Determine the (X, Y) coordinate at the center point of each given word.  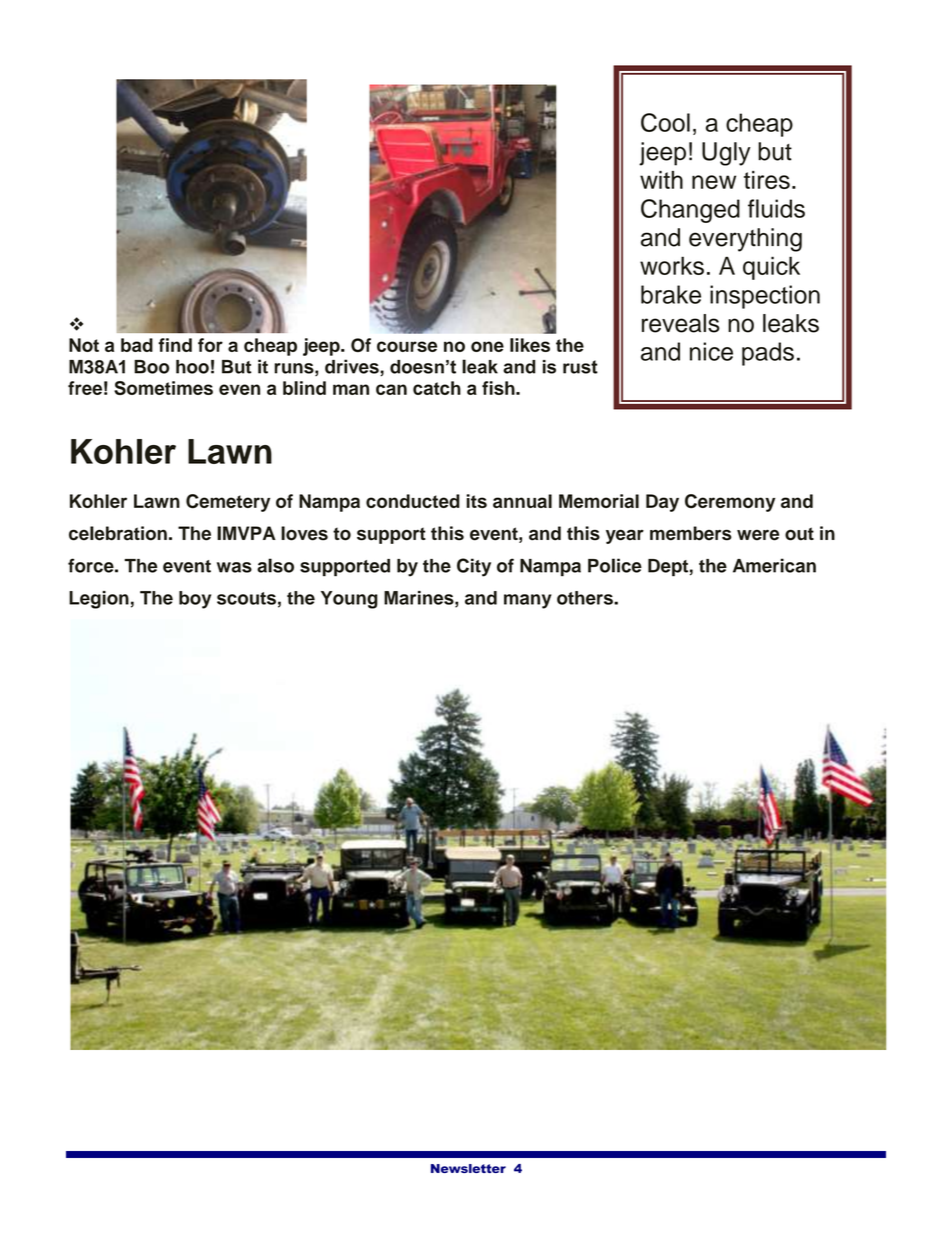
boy (195, 600)
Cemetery (228, 503)
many (528, 601)
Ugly (726, 154)
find (175, 345)
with (661, 180)
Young (349, 600)
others (586, 598)
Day (662, 503)
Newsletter (468, 1168)
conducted (413, 501)
